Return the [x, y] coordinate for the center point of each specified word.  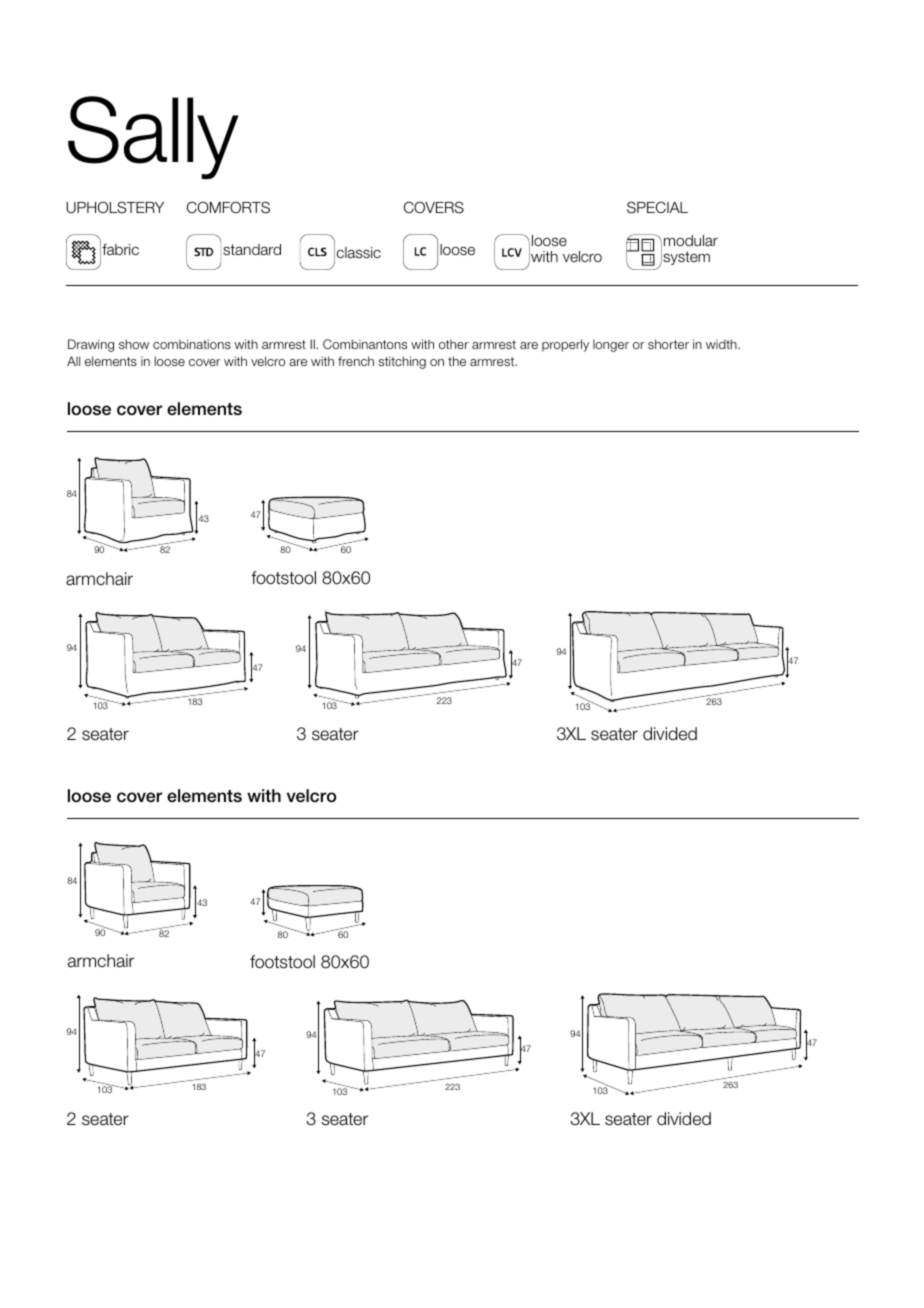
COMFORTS [228, 207]
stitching [402, 362]
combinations [192, 344]
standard [252, 250]
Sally [153, 137]
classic [359, 253]
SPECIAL [657, 207]
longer [611, 346]
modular [691, 240]
